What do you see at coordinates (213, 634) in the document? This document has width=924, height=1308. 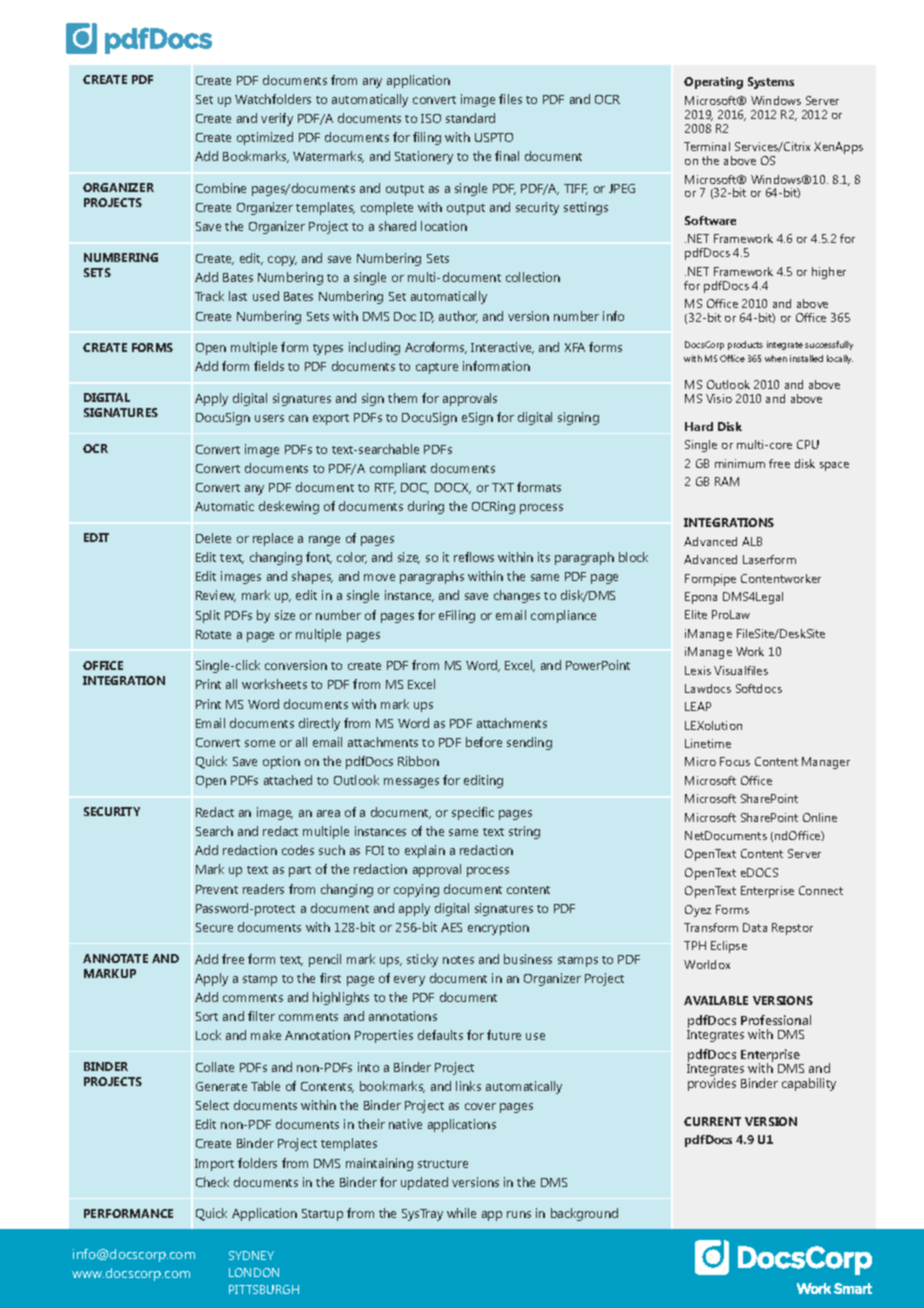 I see `Rotate` at bounding box center [213, 634].
